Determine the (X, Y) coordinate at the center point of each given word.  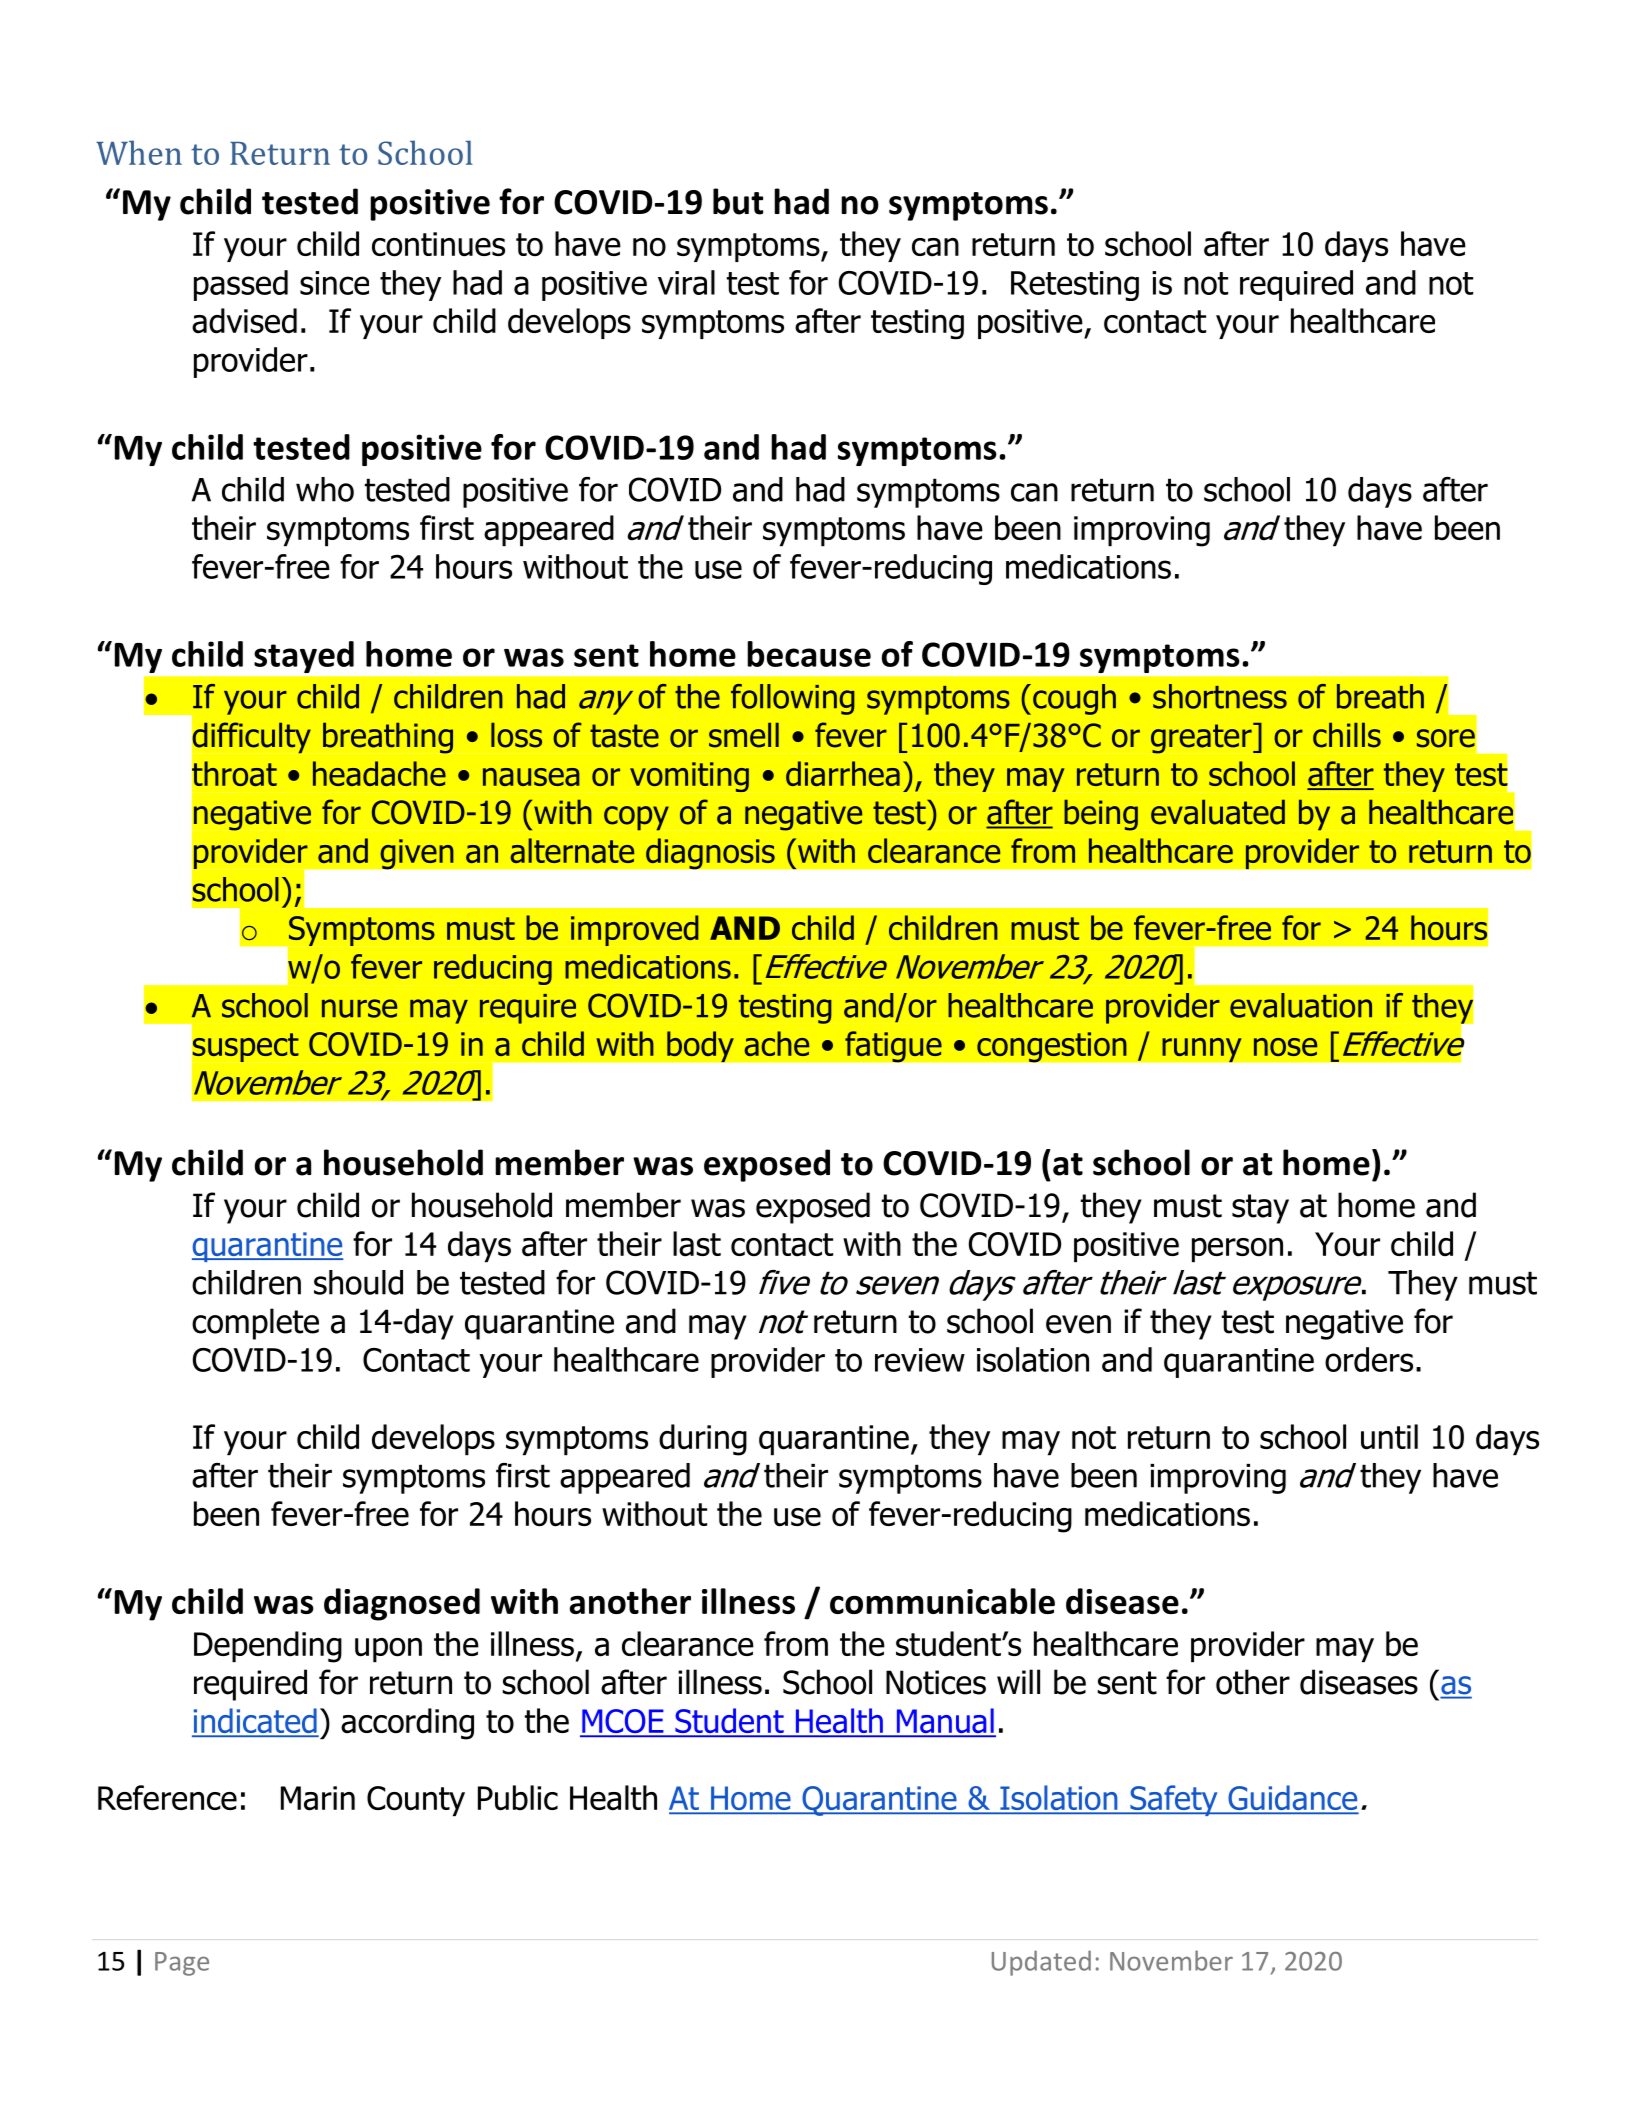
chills (1347, 735)
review (920, 1360)
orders (1369, 1359)
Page (182, 1964)
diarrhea (843, 773)
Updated (1041, 1963)
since (334, 283)
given (417, 854)
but (738, 201)
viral (686, 282)
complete (255, 1324)
